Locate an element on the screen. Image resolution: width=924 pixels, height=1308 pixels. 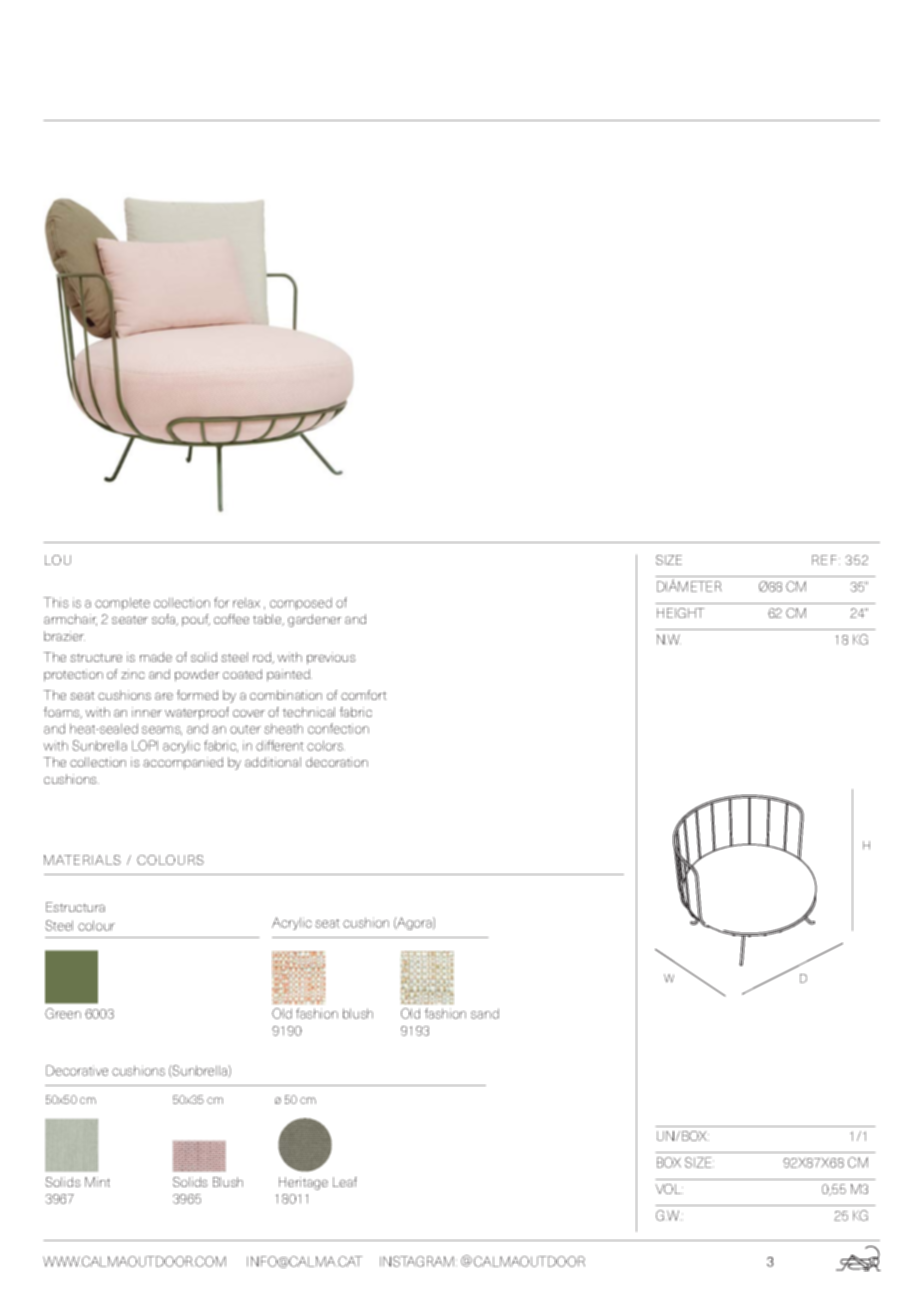
VOL is located at coordinates (669, 1189).
